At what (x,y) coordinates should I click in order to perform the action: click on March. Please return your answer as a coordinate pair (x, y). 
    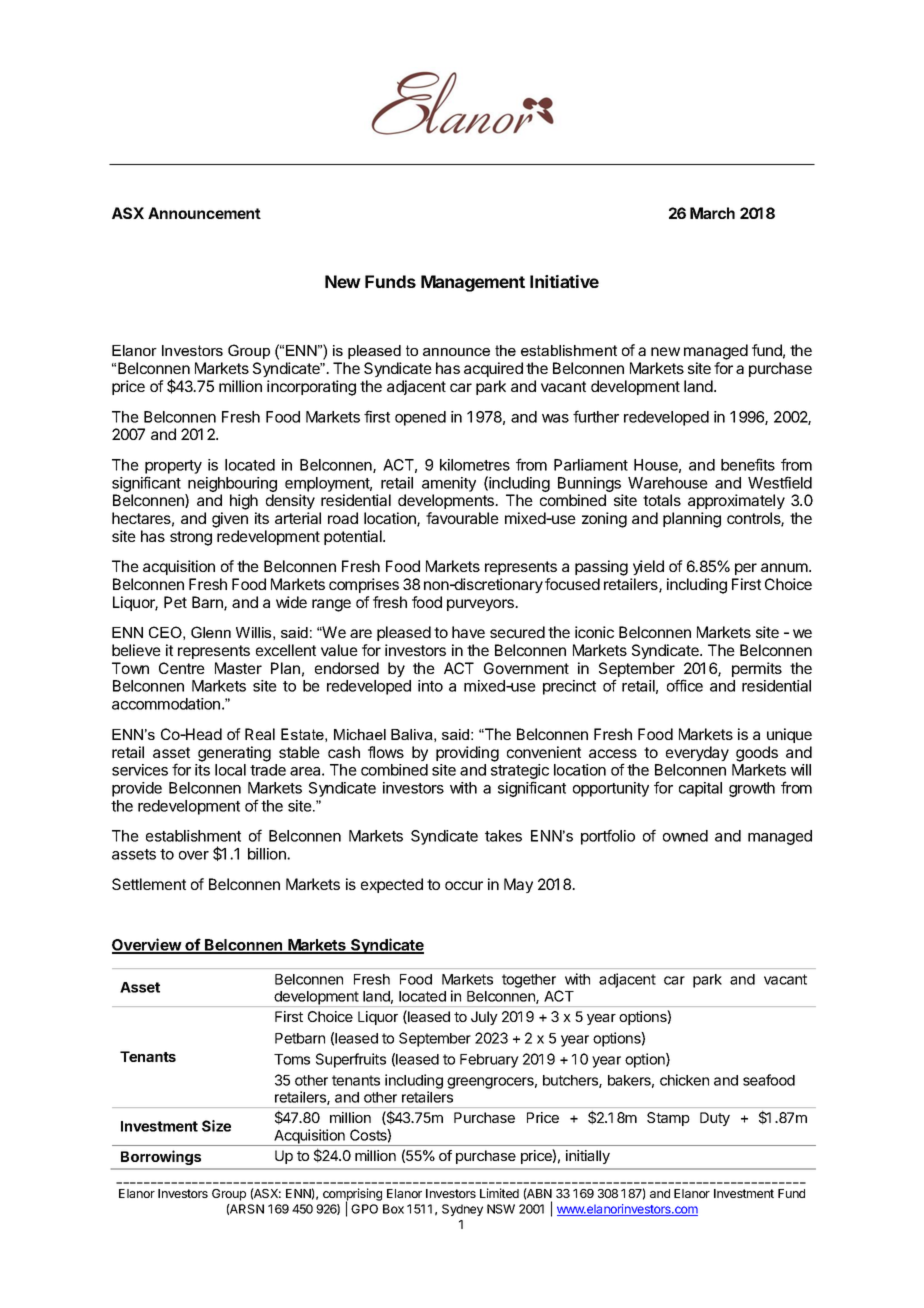
    Looking at the image, I should click on (712, 213).
